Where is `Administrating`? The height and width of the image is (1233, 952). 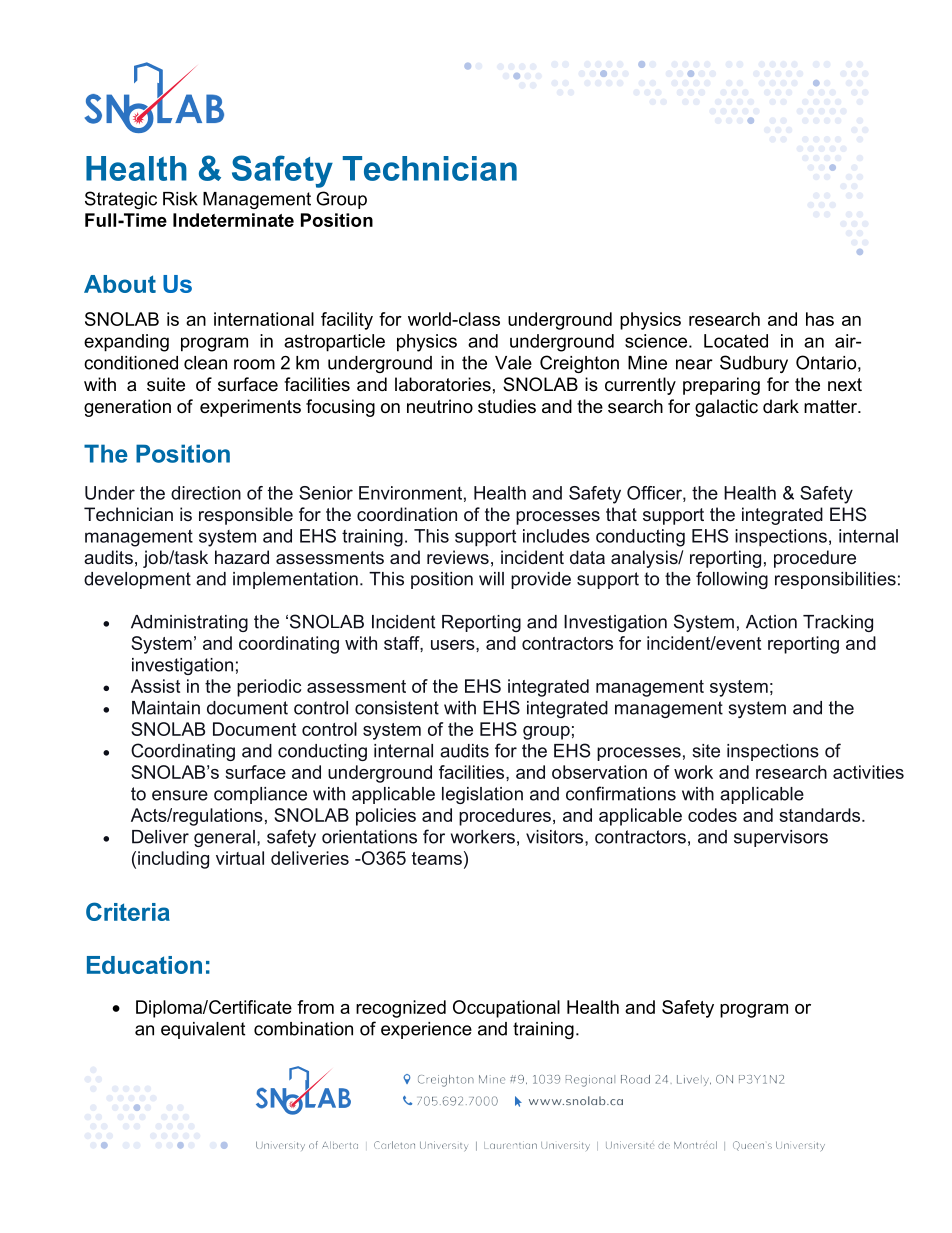
Administrating is located at coordinates (189, 623).
